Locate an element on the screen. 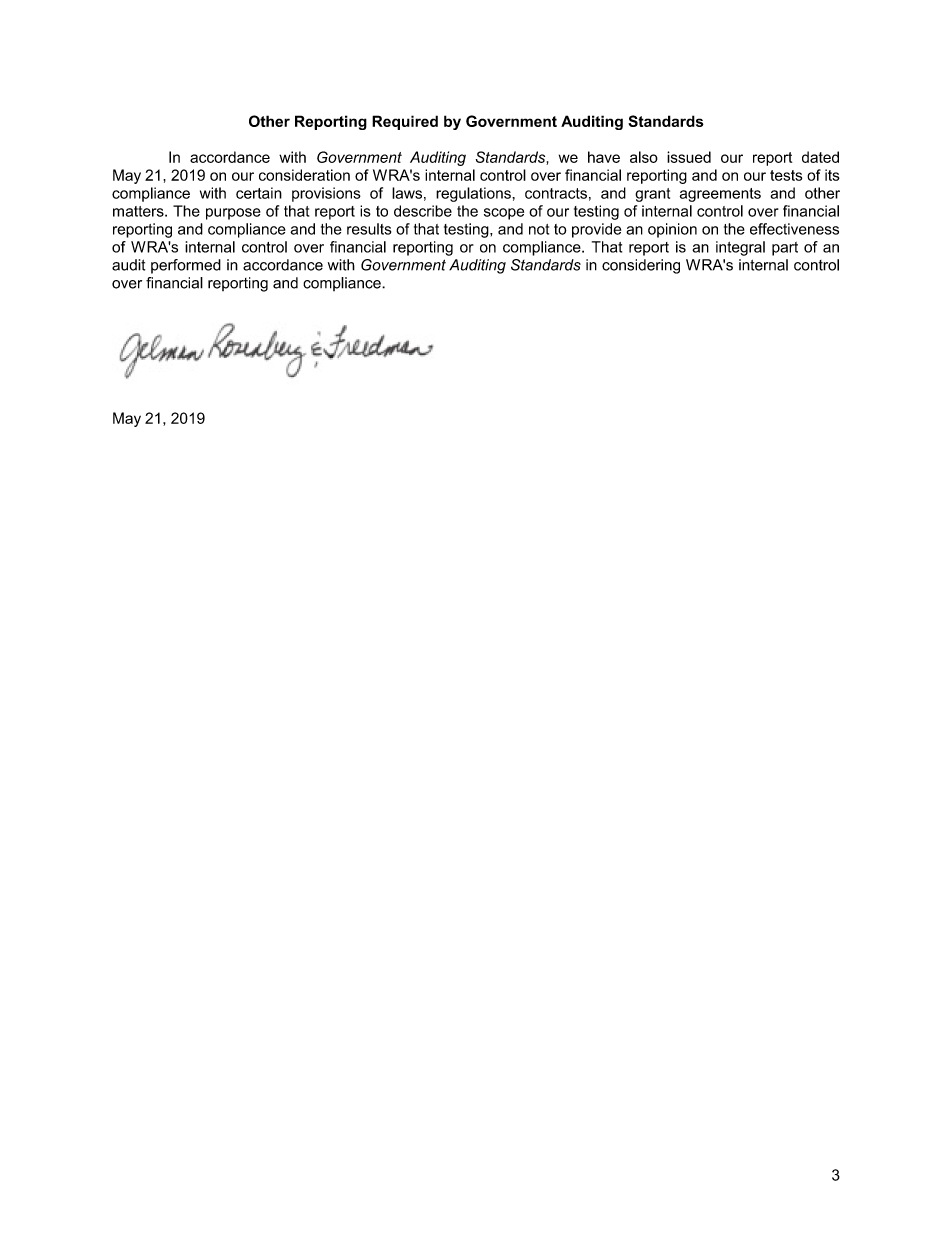 The width and height of the screenshot is (952, 1233). issued is located at coordinates (689, 157).
